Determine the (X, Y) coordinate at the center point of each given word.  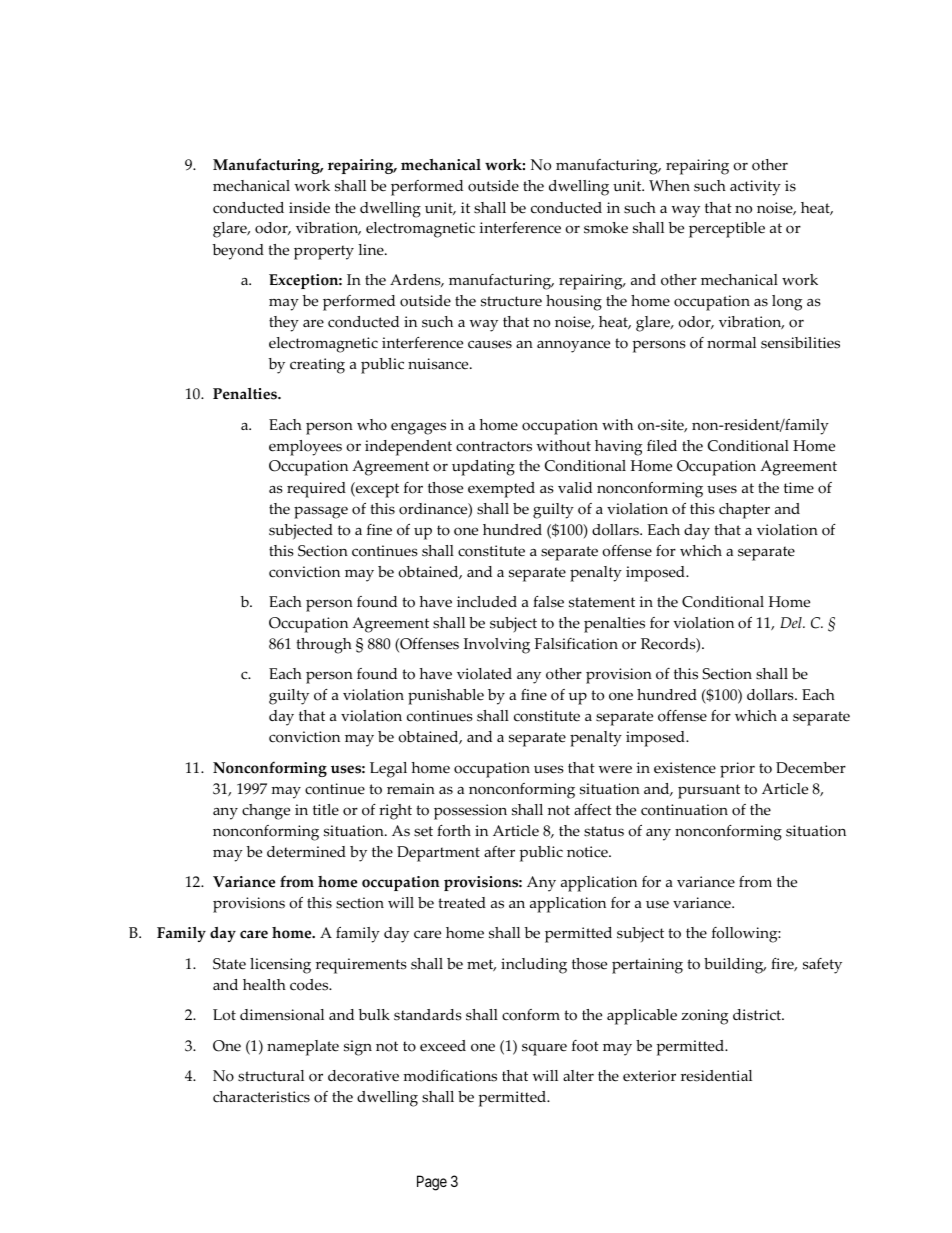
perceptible (727, 230)
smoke (606, 228)
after (499, 852)
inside (309, 208)
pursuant (709, 791)
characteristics (261, 1097)
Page (432, 1183)
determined (306, 852)
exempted (501, 490)
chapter (744, 511)
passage (321, 512)
